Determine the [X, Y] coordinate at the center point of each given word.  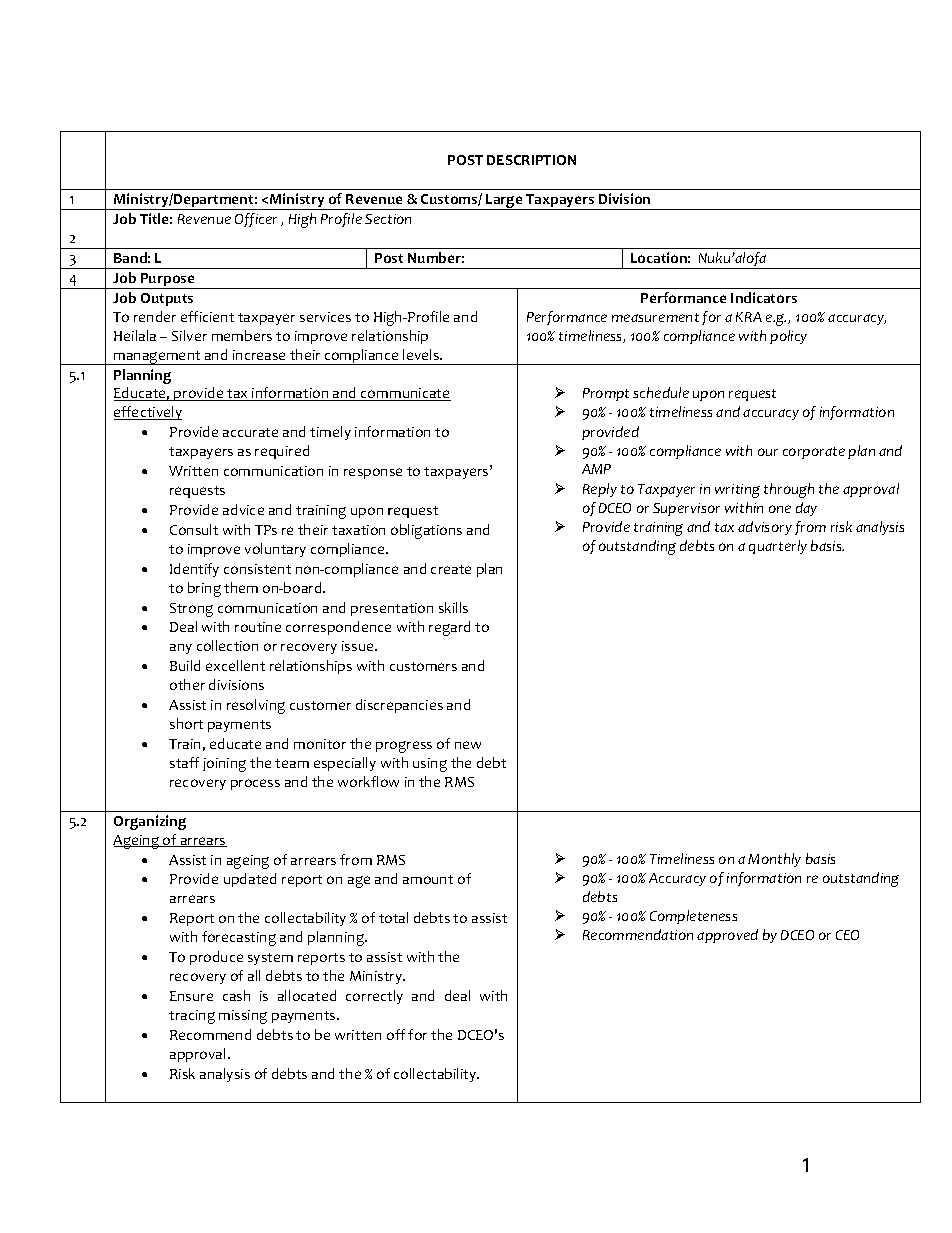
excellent [235, 665]
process [255, 784]
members [242, 335]
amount [428, 879]
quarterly [778, 547]
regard [449, 628]
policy [788, 337]
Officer [256, 220]
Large [504, 202]
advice [243, 509]
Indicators [764, 297]
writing [737, 491]
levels [422, 354]
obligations [426, 531]
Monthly [774, 860]
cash [236, 995]
